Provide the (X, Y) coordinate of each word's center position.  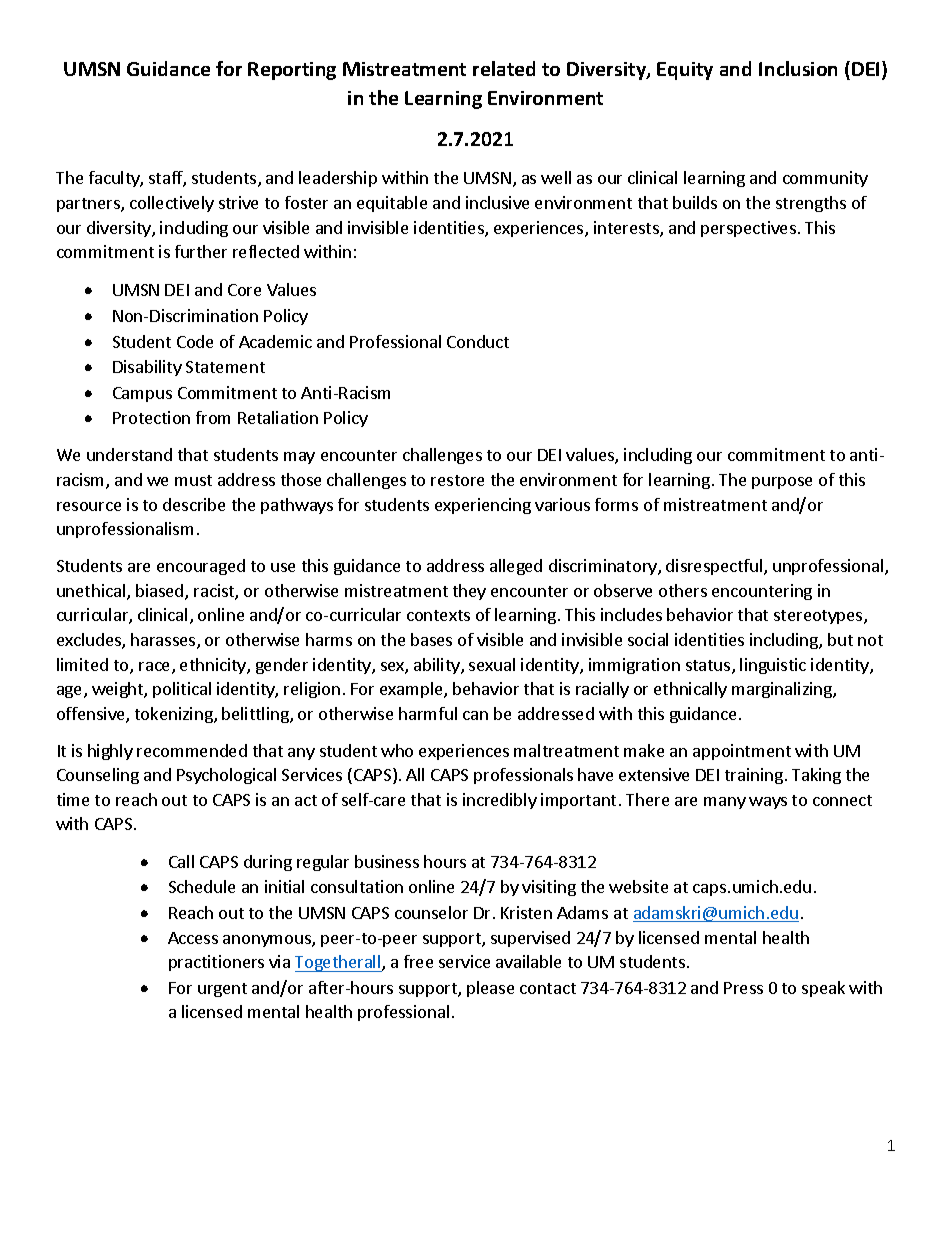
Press (743, 988)
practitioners (216, 963)
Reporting (292, 71)
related (504, 68)
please (490, 989)
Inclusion (798, 68)
